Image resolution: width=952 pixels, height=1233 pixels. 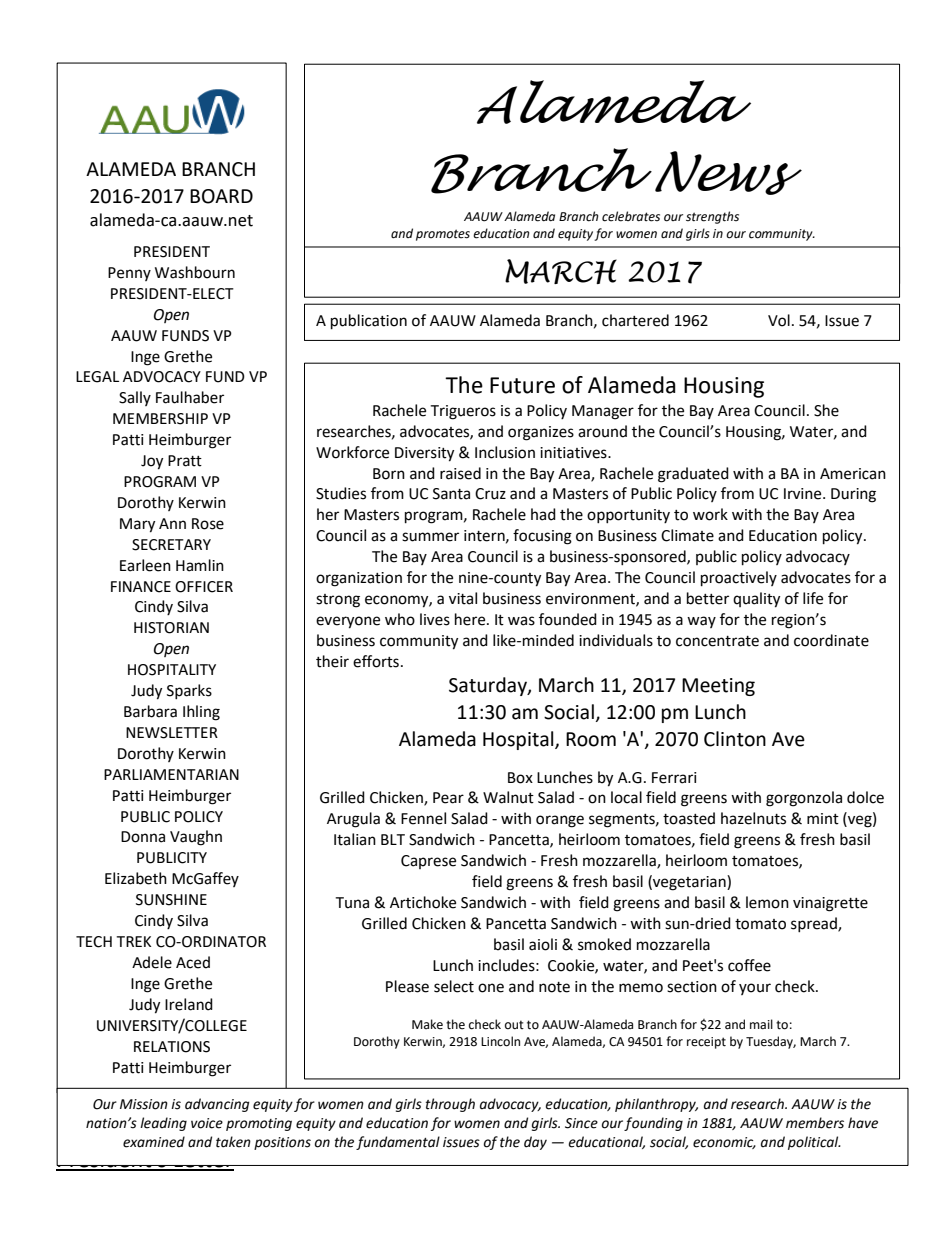 What do you see at coordinates (830, 904) in the image?
I see `vinaigrette` at bounding box center [830, 904].
